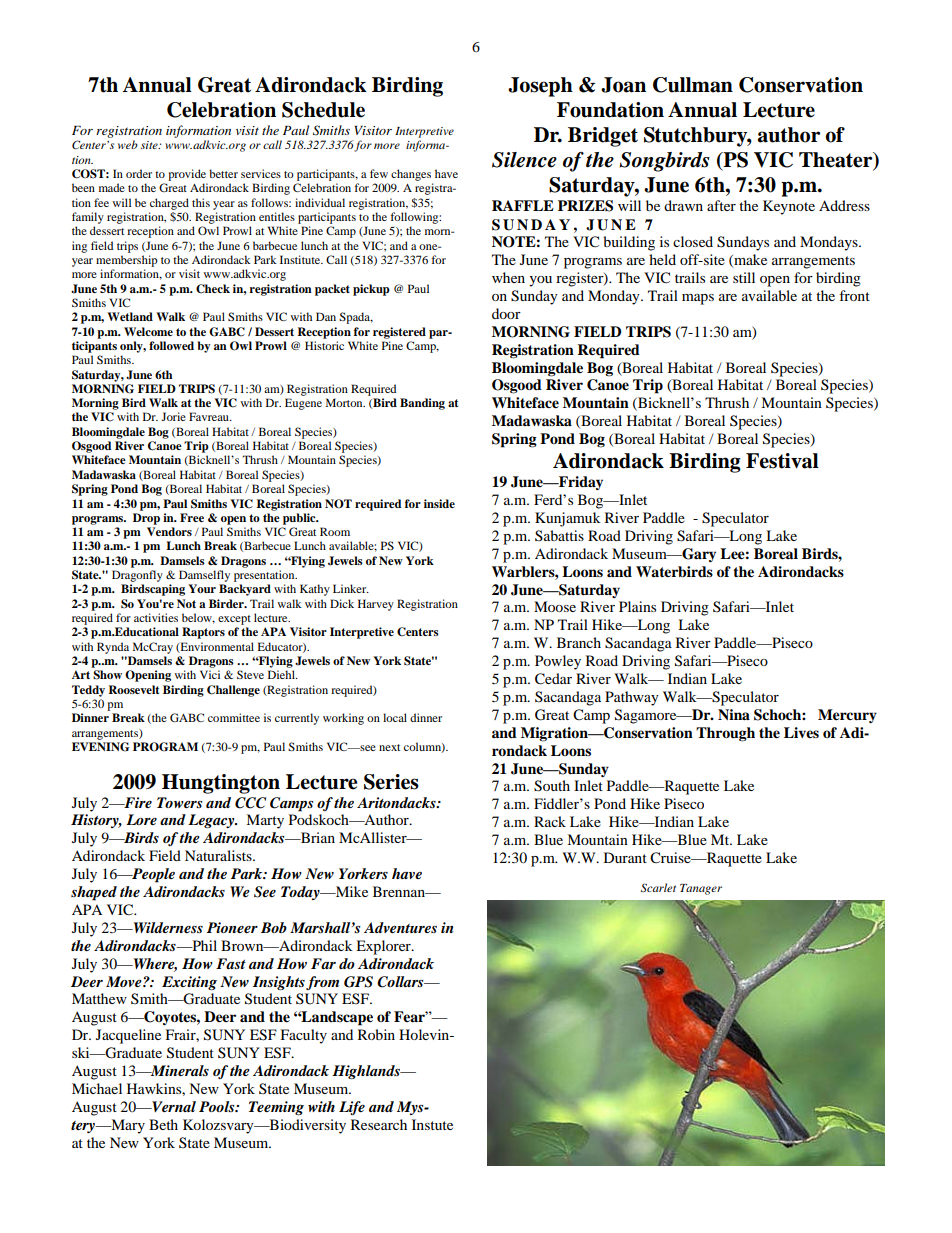  What do you see at coordinates (128, 144) in the screenshot?
I see `web` at bounding box center [128, 144].
